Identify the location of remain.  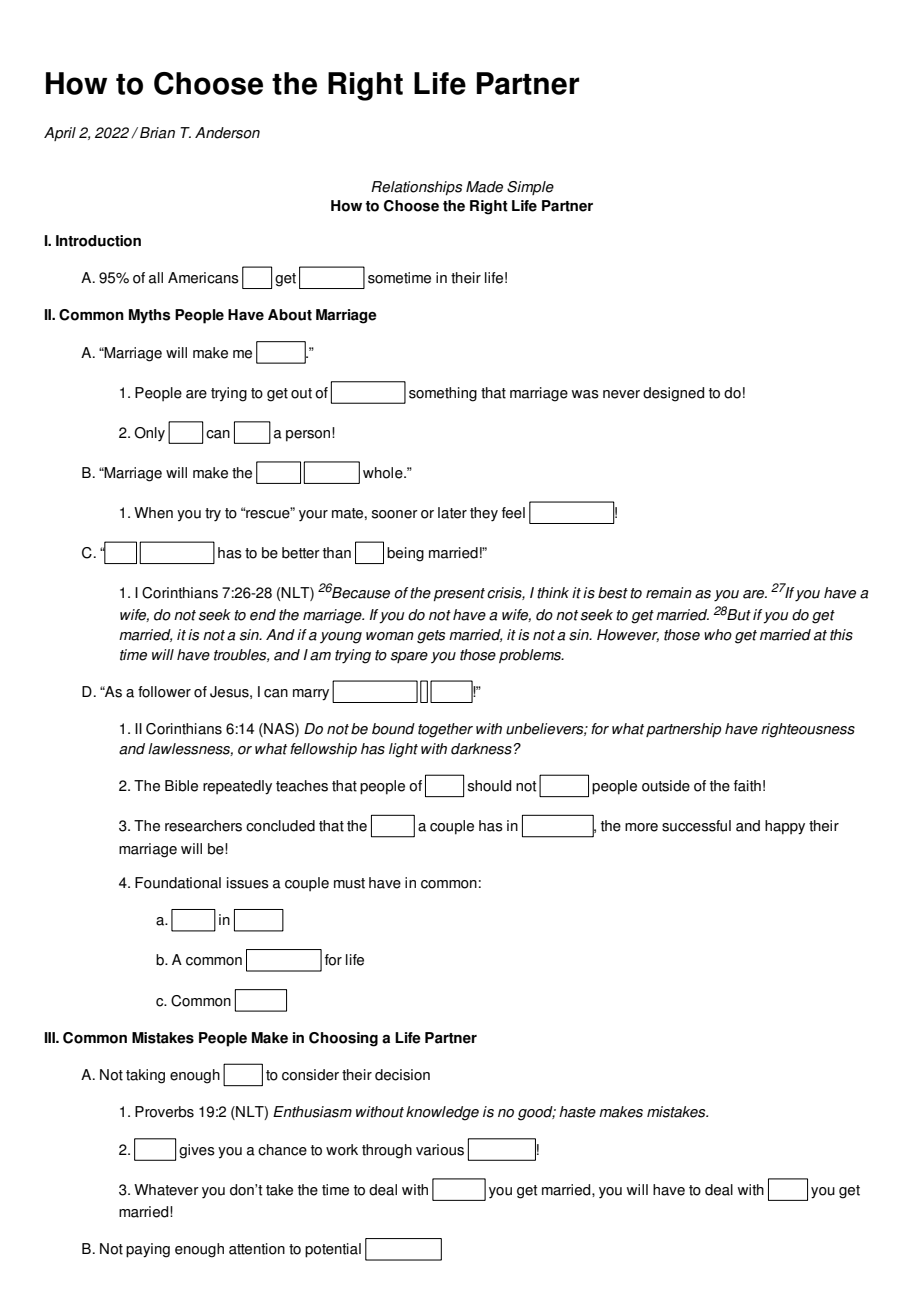
(669, 593).
